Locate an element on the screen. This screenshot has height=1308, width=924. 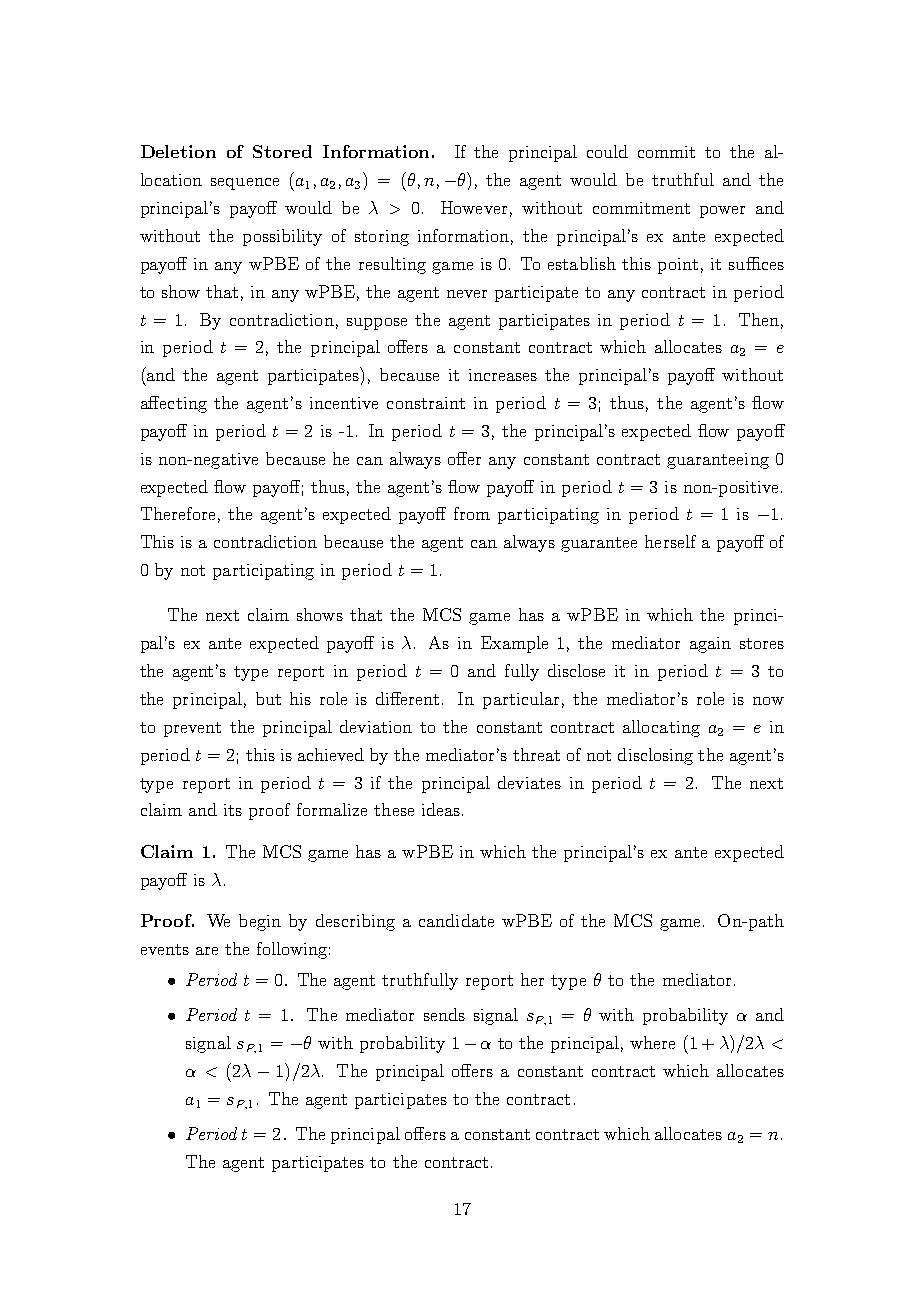
power is located at coordinates (722, 212).
